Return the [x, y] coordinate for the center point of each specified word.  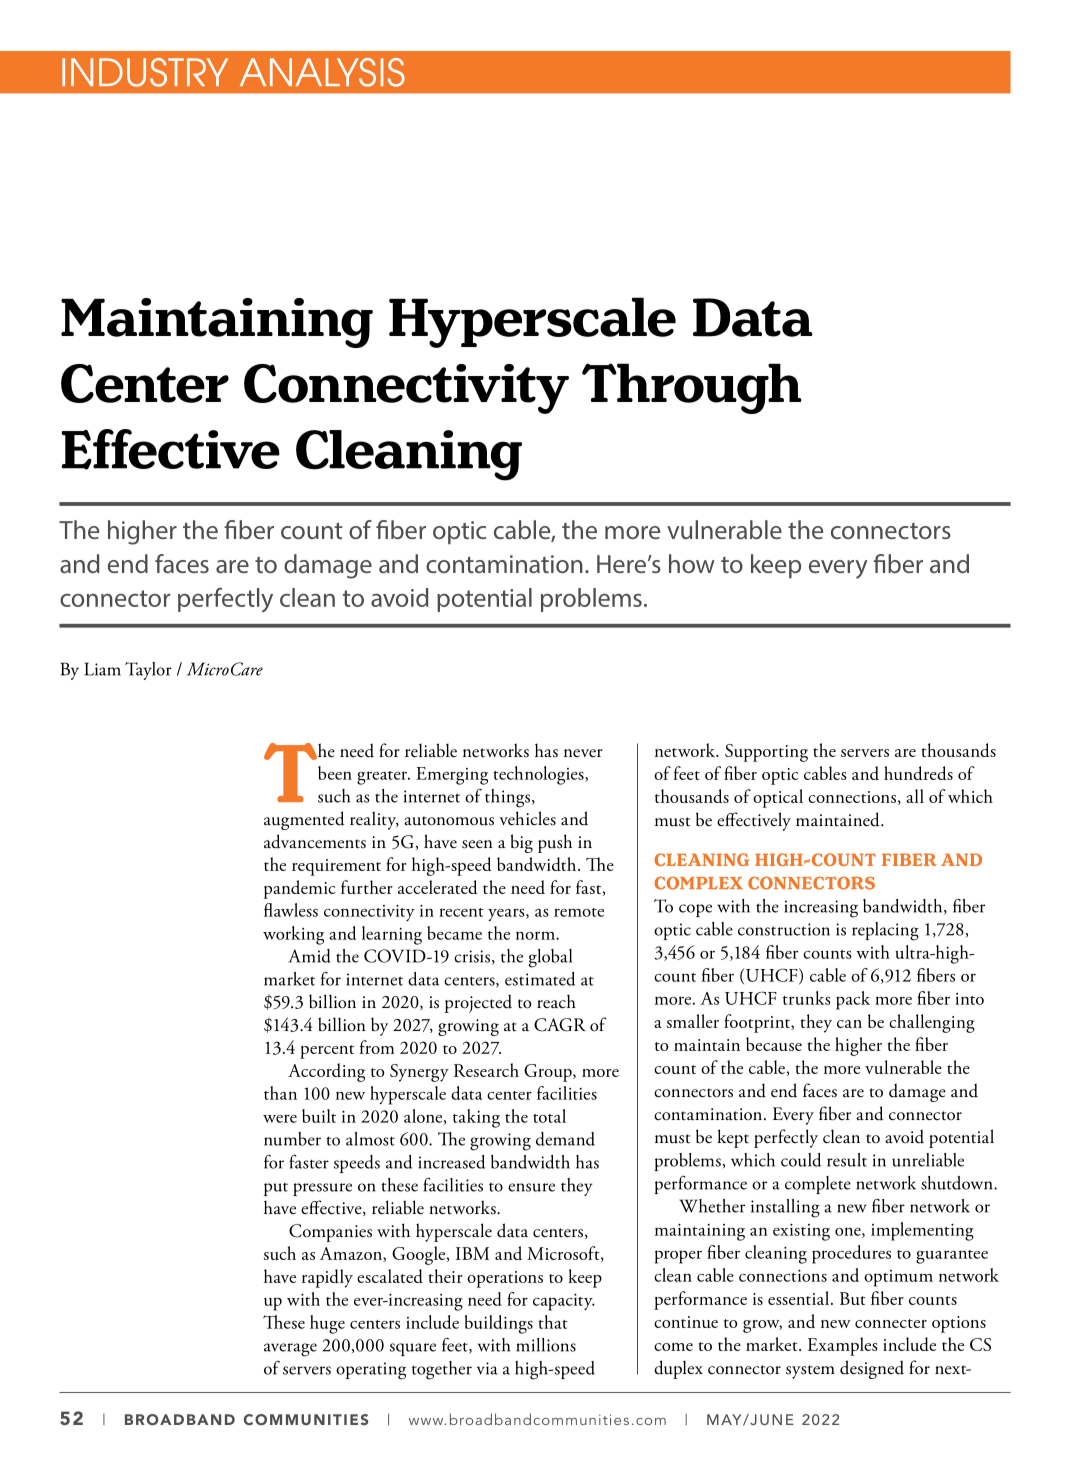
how [692, 563]
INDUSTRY [145, 72]
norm [536, 935]
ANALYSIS [322, 72]
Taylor [148, 671]
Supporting [766, 753]
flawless [291, 910]
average [290, 1350]
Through [692, 388]
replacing [885, 931]
